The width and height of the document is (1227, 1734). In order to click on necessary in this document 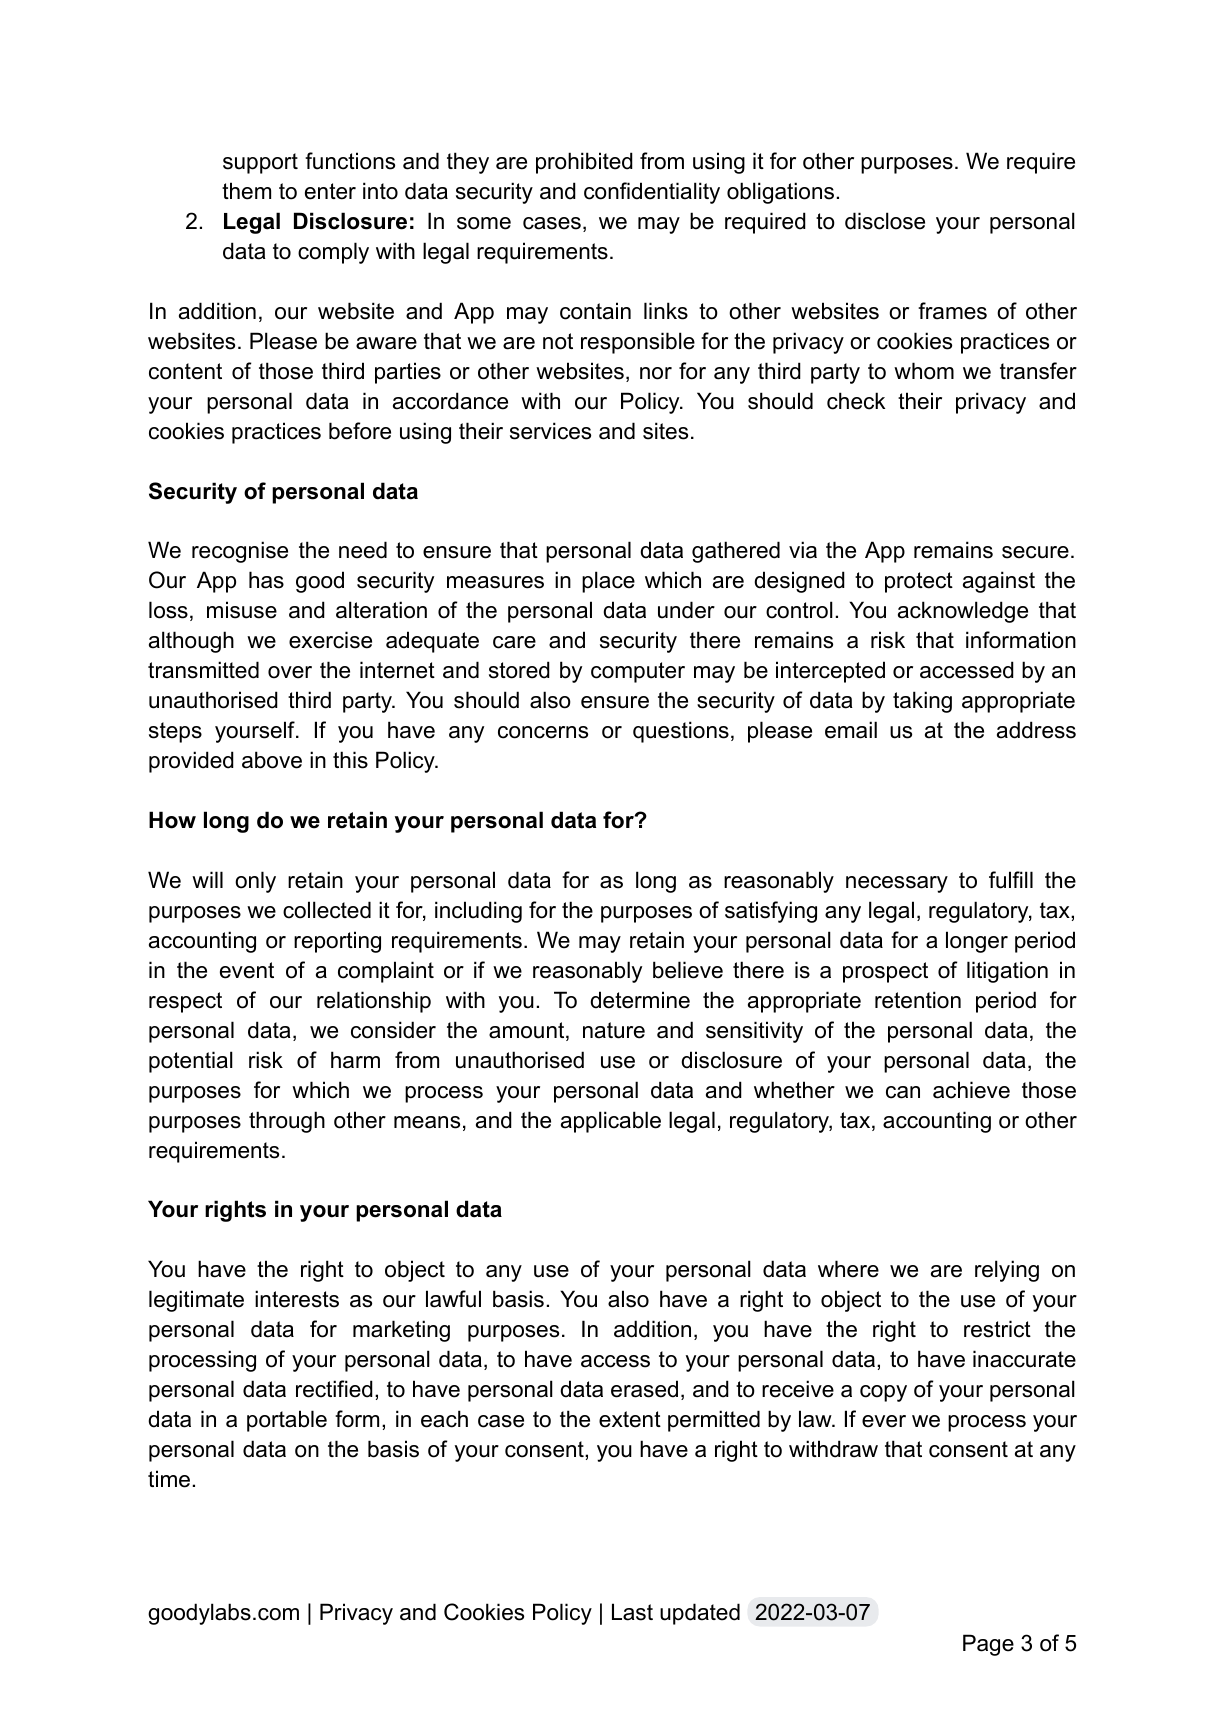, I will do `click(897, 884)`.
